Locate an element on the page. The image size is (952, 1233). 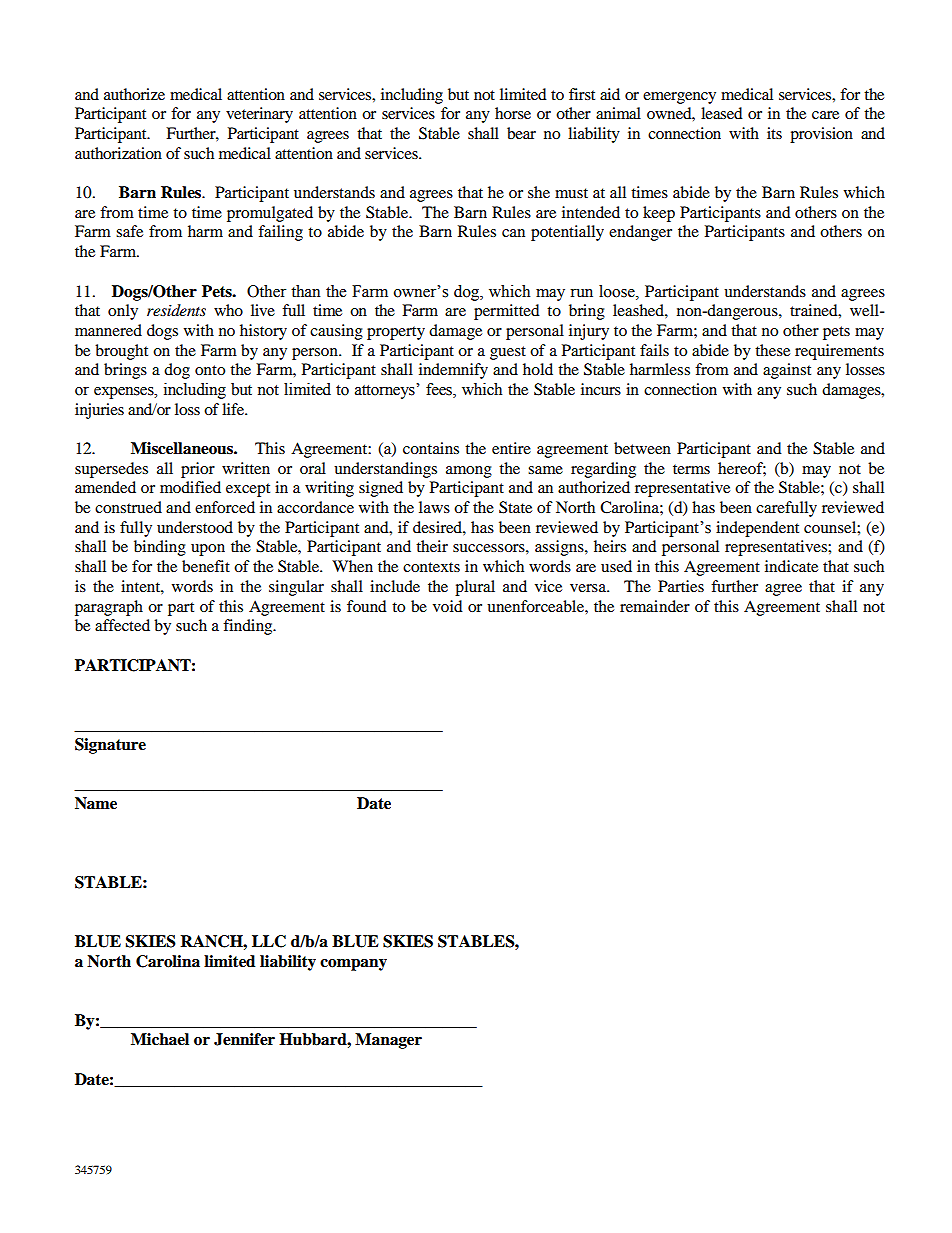
against is located at coordinates (787, 371).
